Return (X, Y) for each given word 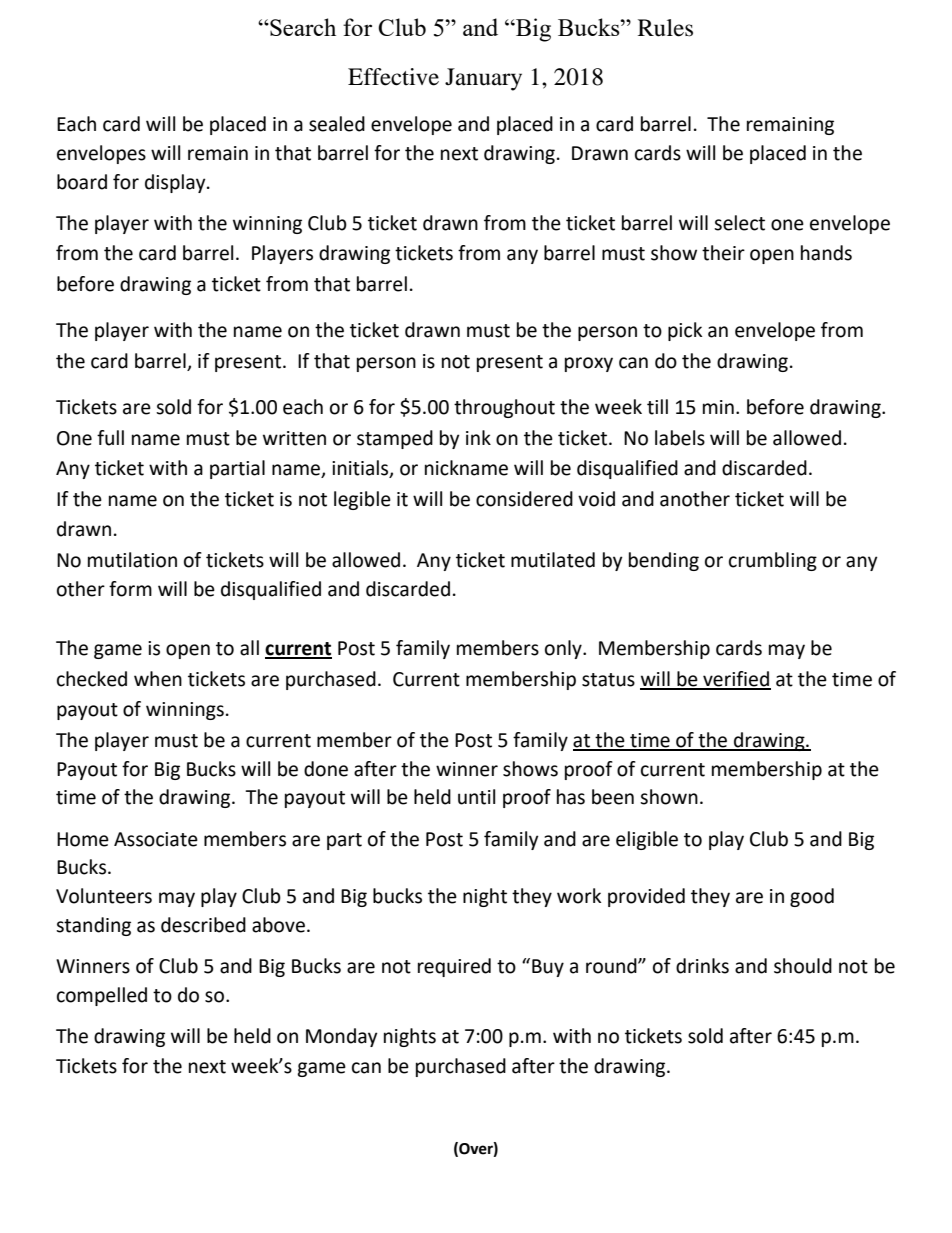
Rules (665, 28)
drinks (702, 966)
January (483, 79)
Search (302, 27)
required (454, 967)
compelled (102, 996)
